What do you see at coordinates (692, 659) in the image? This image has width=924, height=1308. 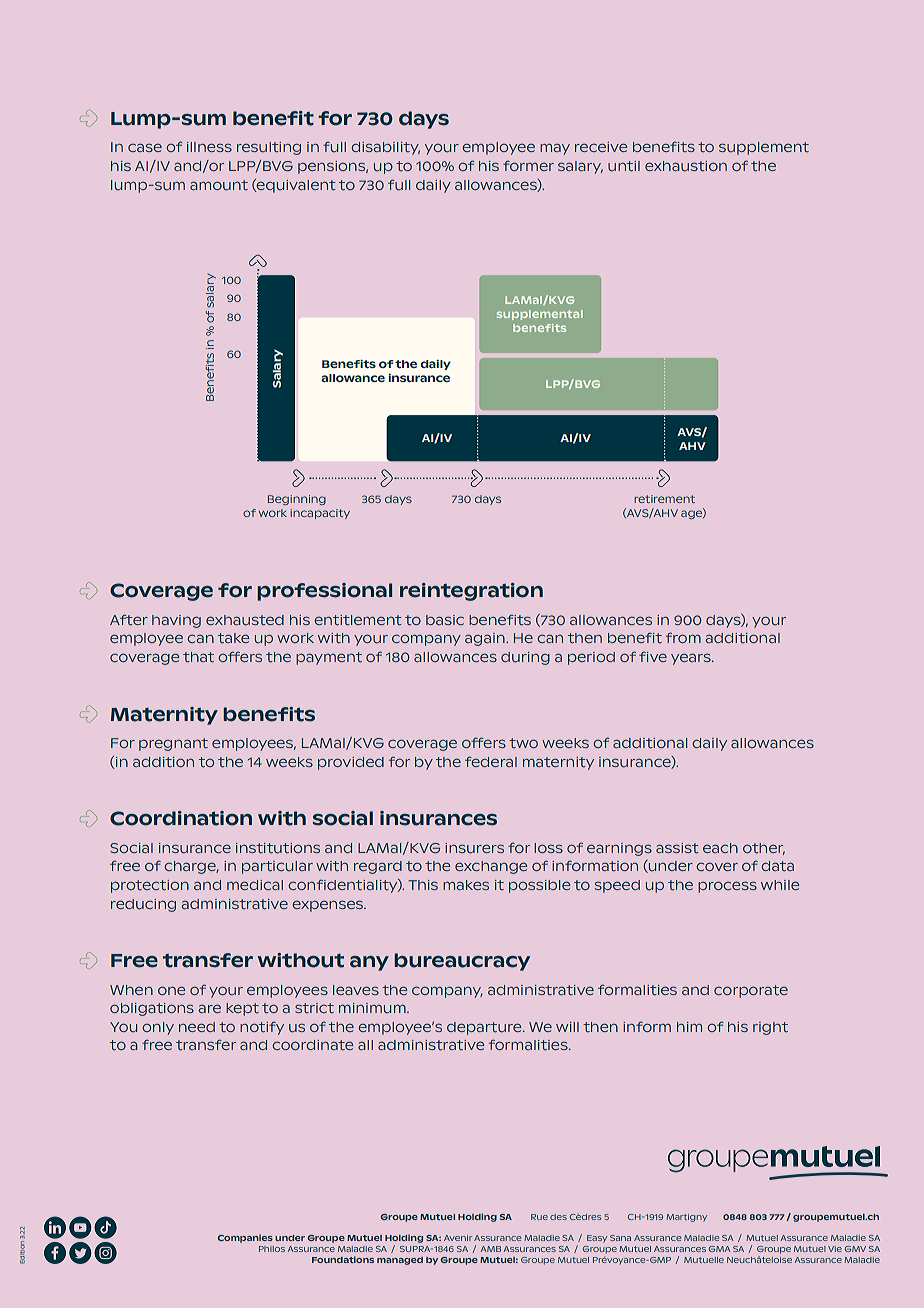 I see `years` at bounding box center [692, 659].
